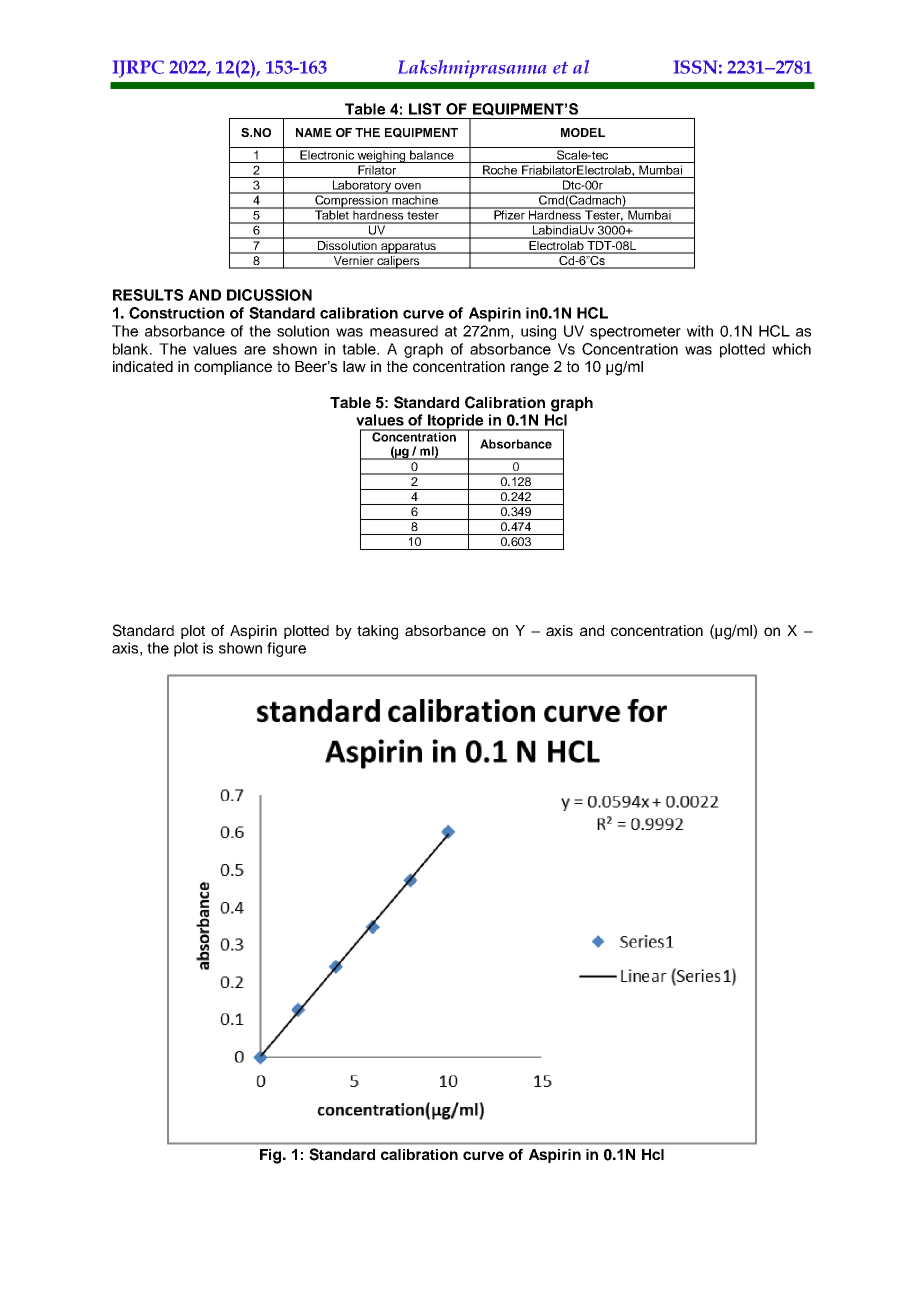  Describe the element at coordinates (269, 295) in the screenshot. I see `DICUSSION` at that location.
